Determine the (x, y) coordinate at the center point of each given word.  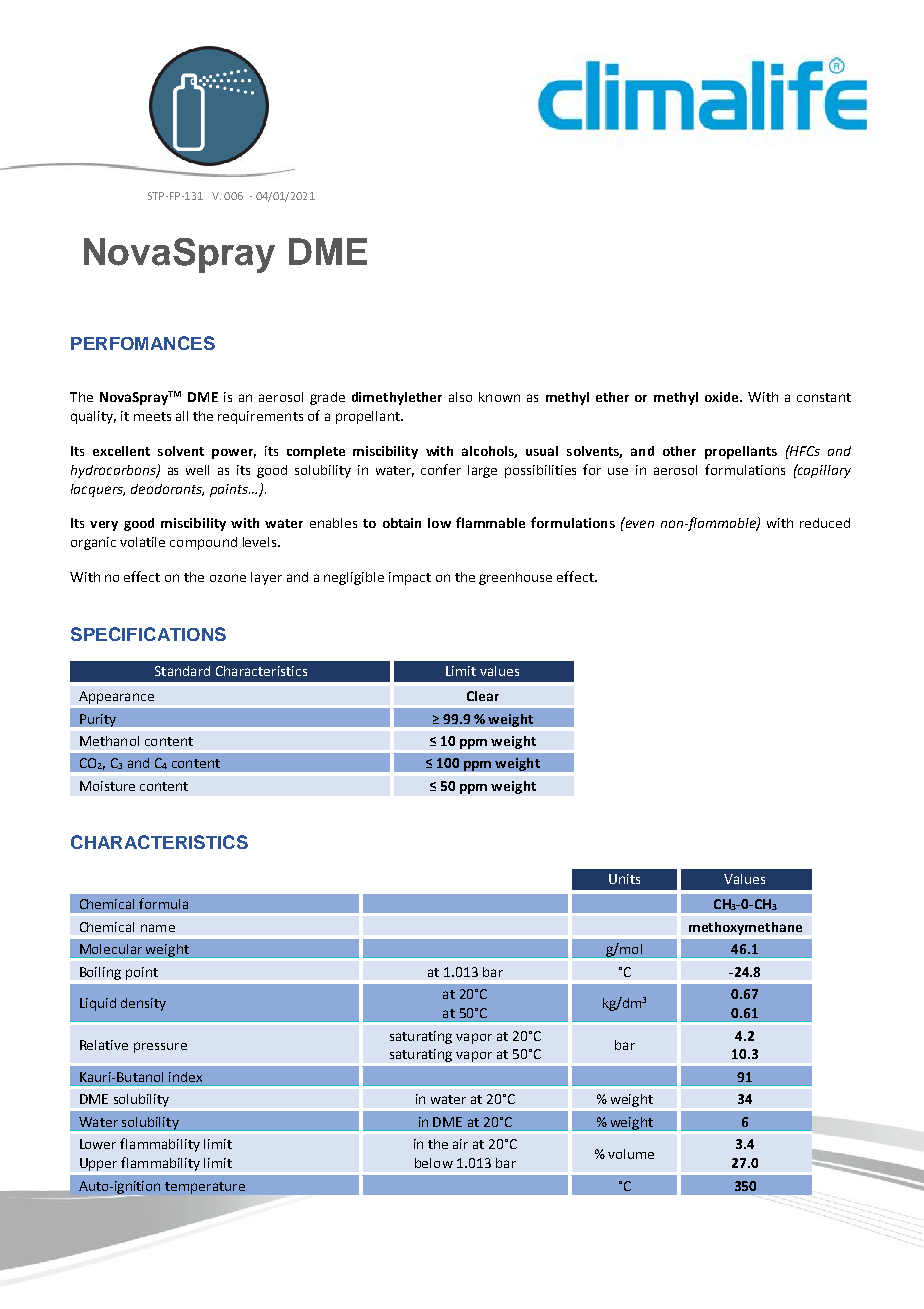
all (182, 416)
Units (624, 879)
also (460, 397)
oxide (723, 397)
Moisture (107, 786)
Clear (483, 696)
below (434, 1163)
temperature (205, 1188)
